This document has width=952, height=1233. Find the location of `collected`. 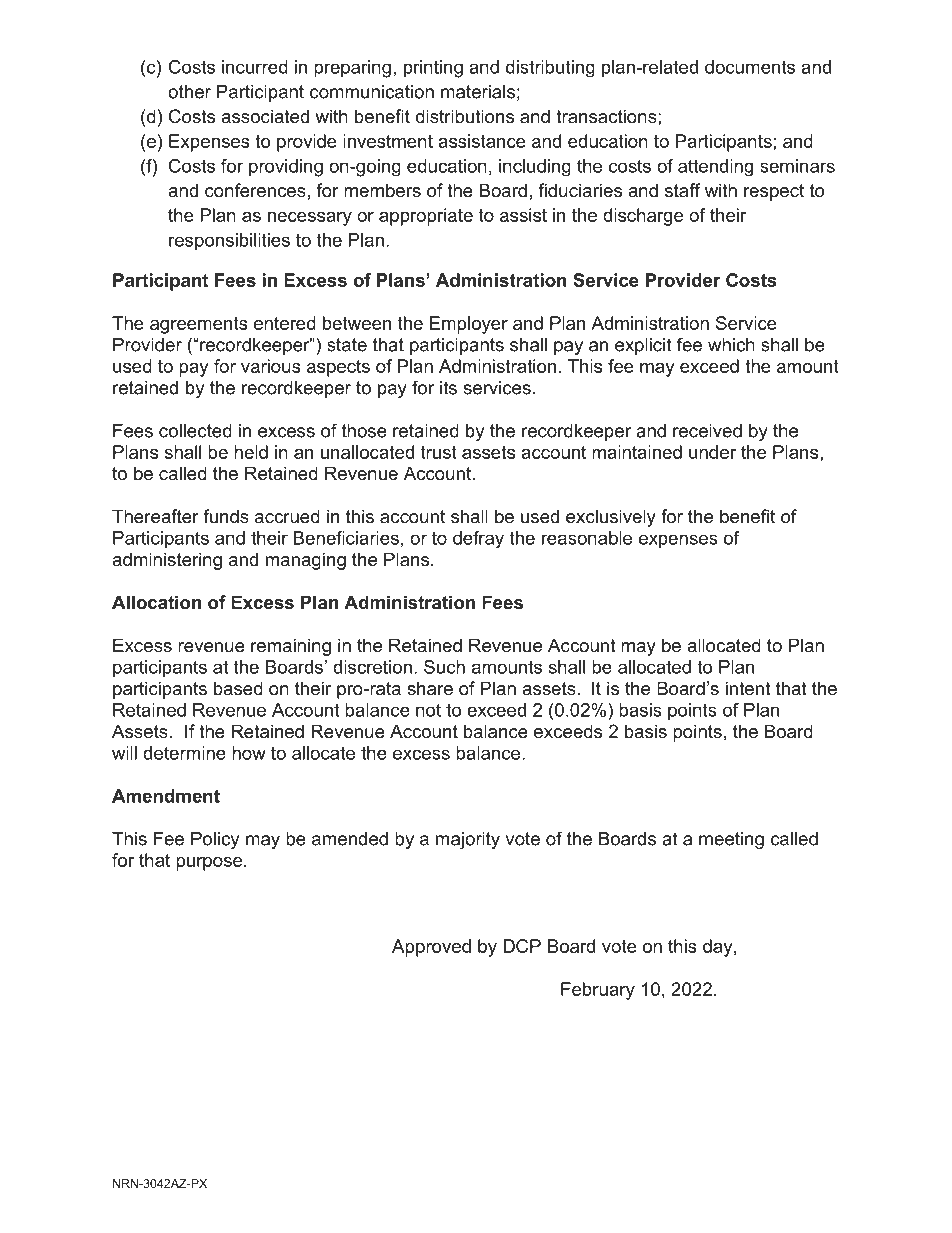

collected is located at coordinates (195, 431).
